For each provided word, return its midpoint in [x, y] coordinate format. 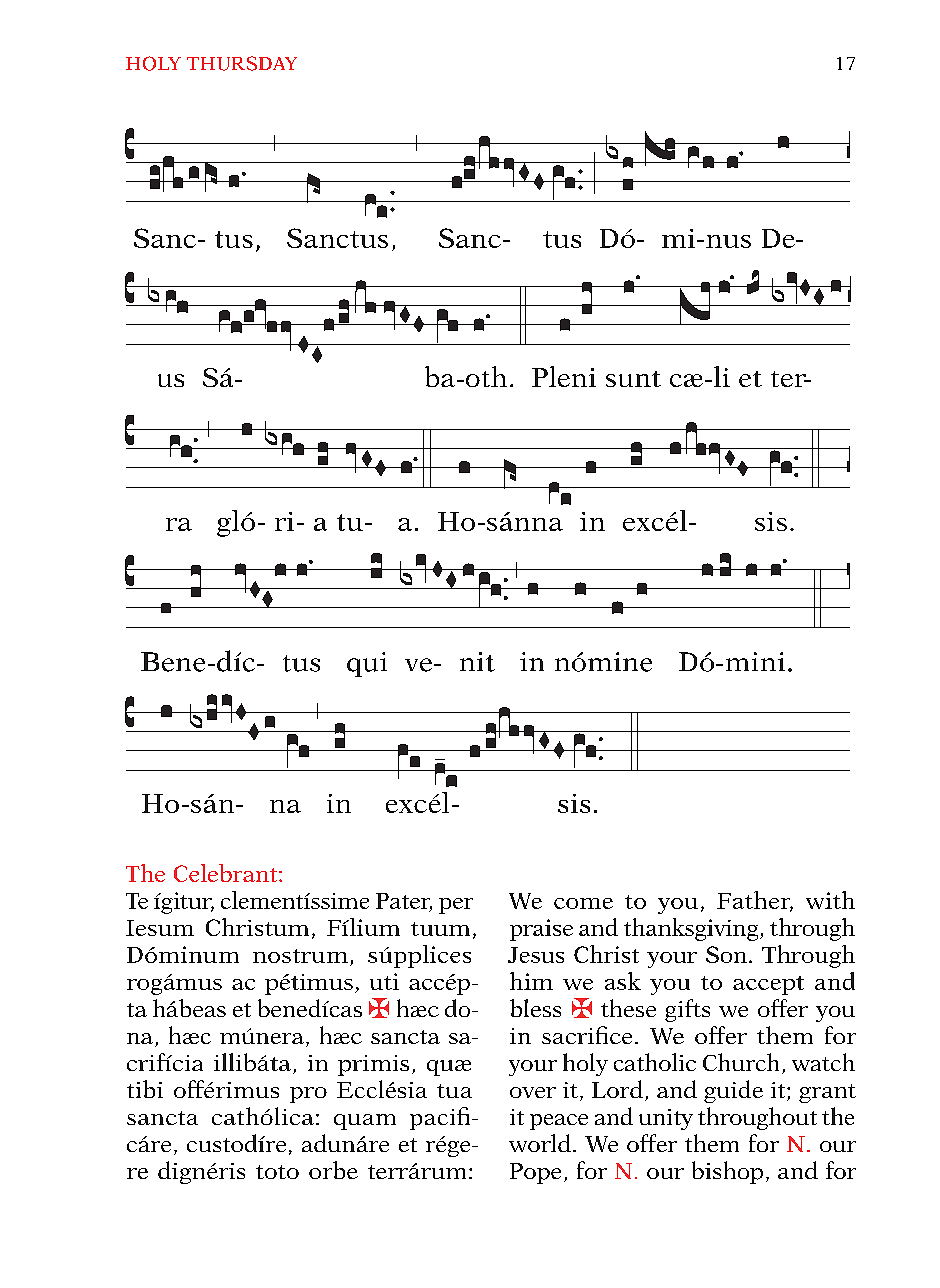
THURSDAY [242, 63]
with [830, 900]
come [583, 903]
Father [755, 901]
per [456, 906]
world [540, 1143]
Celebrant [227, 873]
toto [277, 1172]
